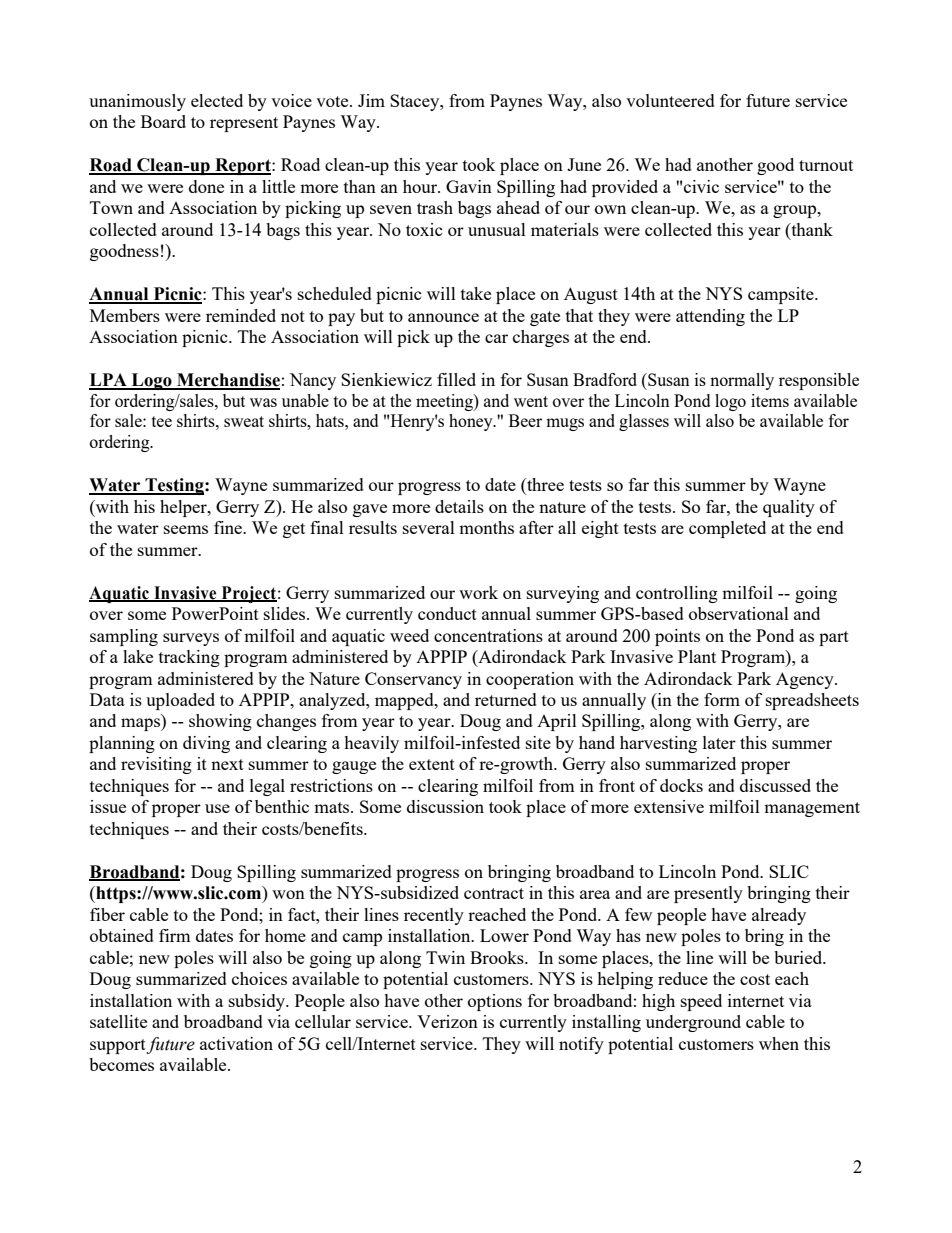 The height and width of the screenshot is (1233, 952). I want to click on activation, so click(236, 1043).
